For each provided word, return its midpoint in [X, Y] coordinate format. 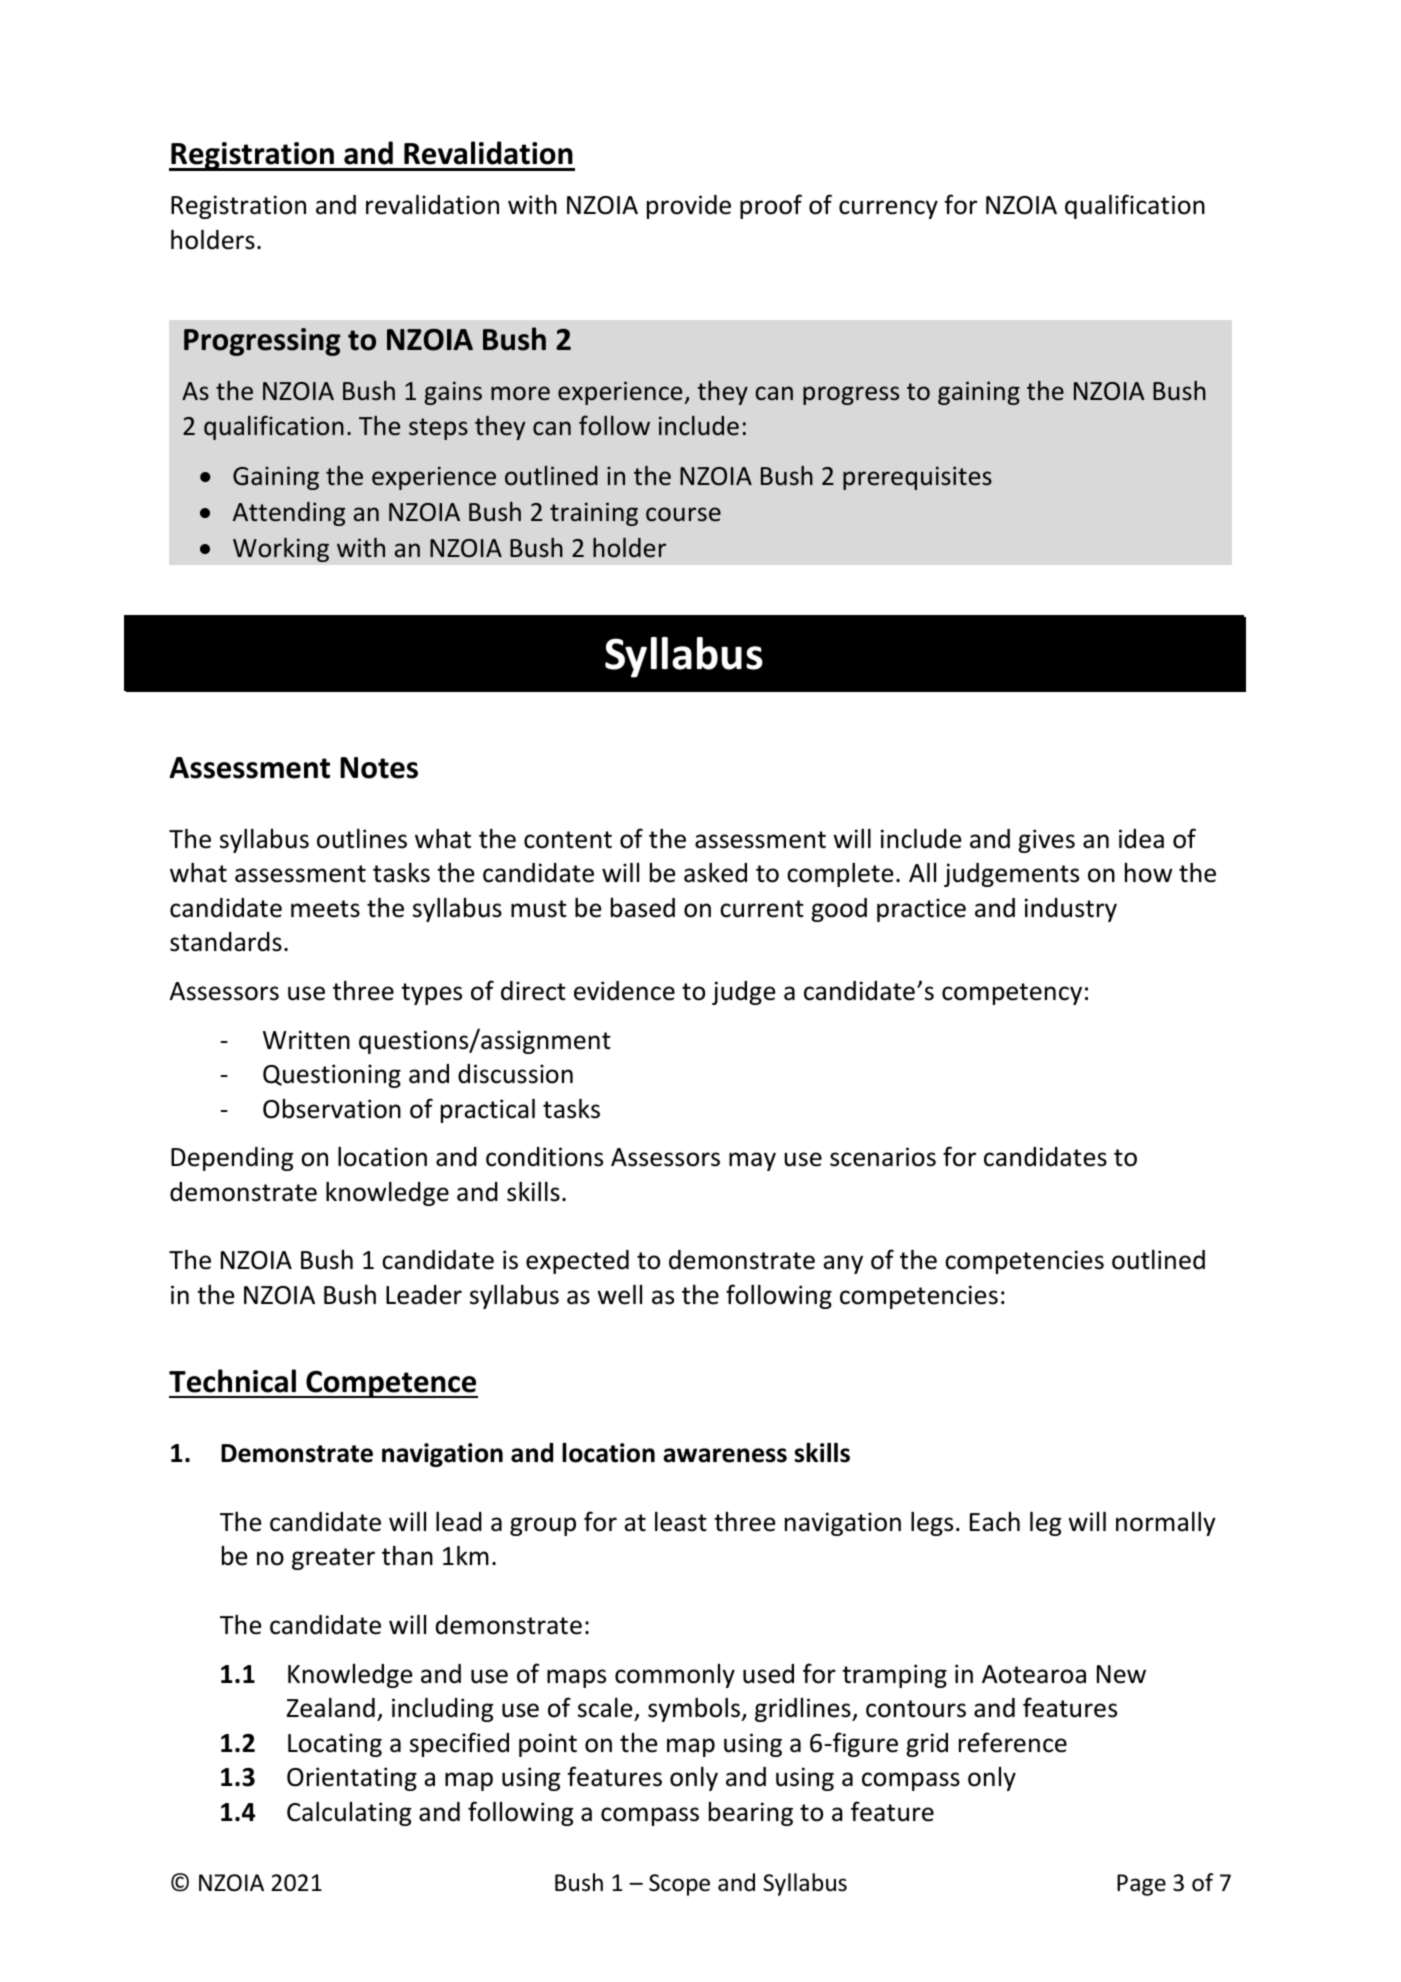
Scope [679, 1885]
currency [888, 209]
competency [1012, 994]
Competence [391, 1384]
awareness [725, 1455]
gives [1046, 841]
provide [689, 207]
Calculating [349, 1813]
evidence [624, 991]
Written [306, 1040]
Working [281, 549]
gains [453, 393]
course [683, 514]
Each [995, 1522]
